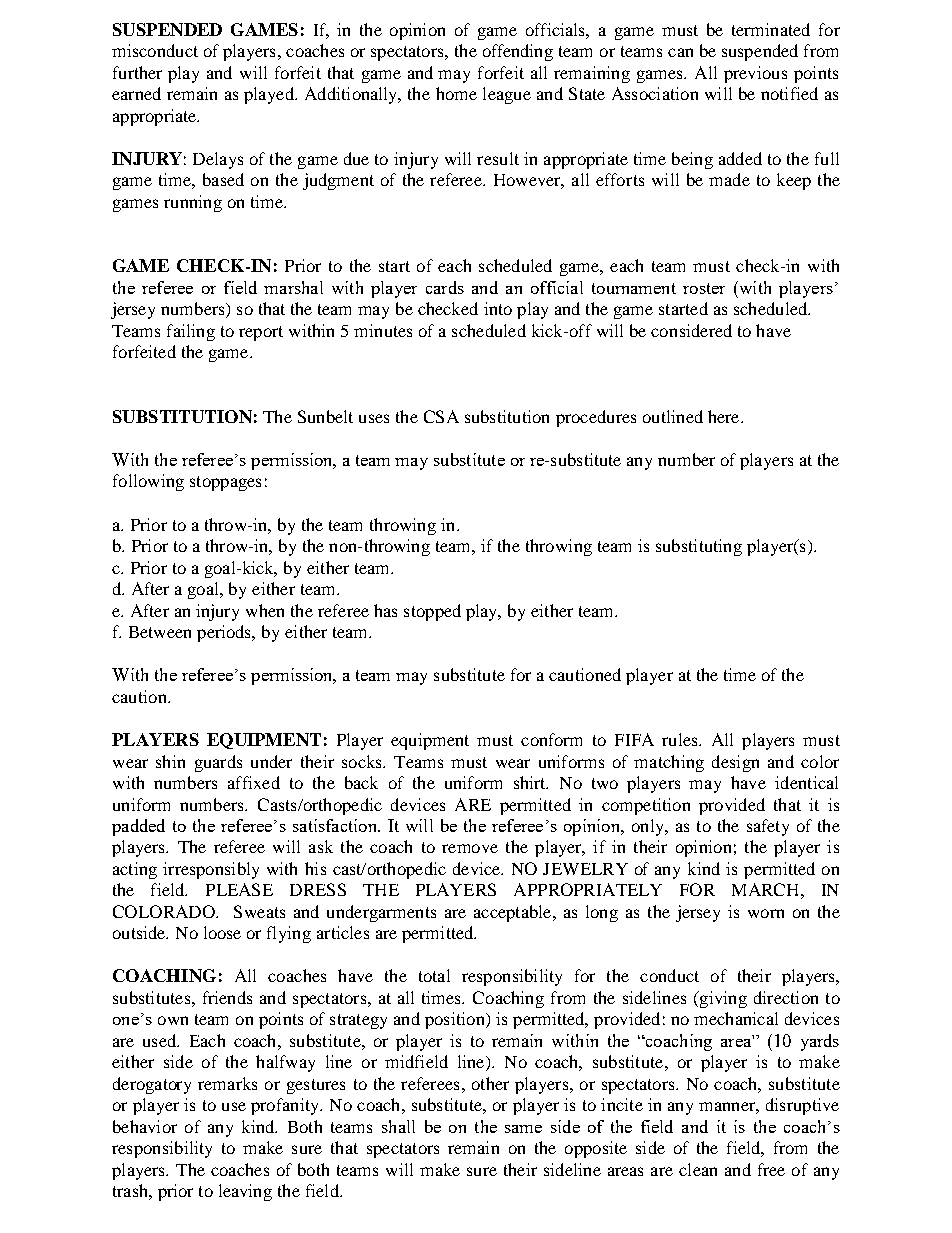 This screenshot has width=952, height=1233. What do you see at coordinates (755, 74) in the screenshot?
I see `previous` at bounding box center [755, 74].
